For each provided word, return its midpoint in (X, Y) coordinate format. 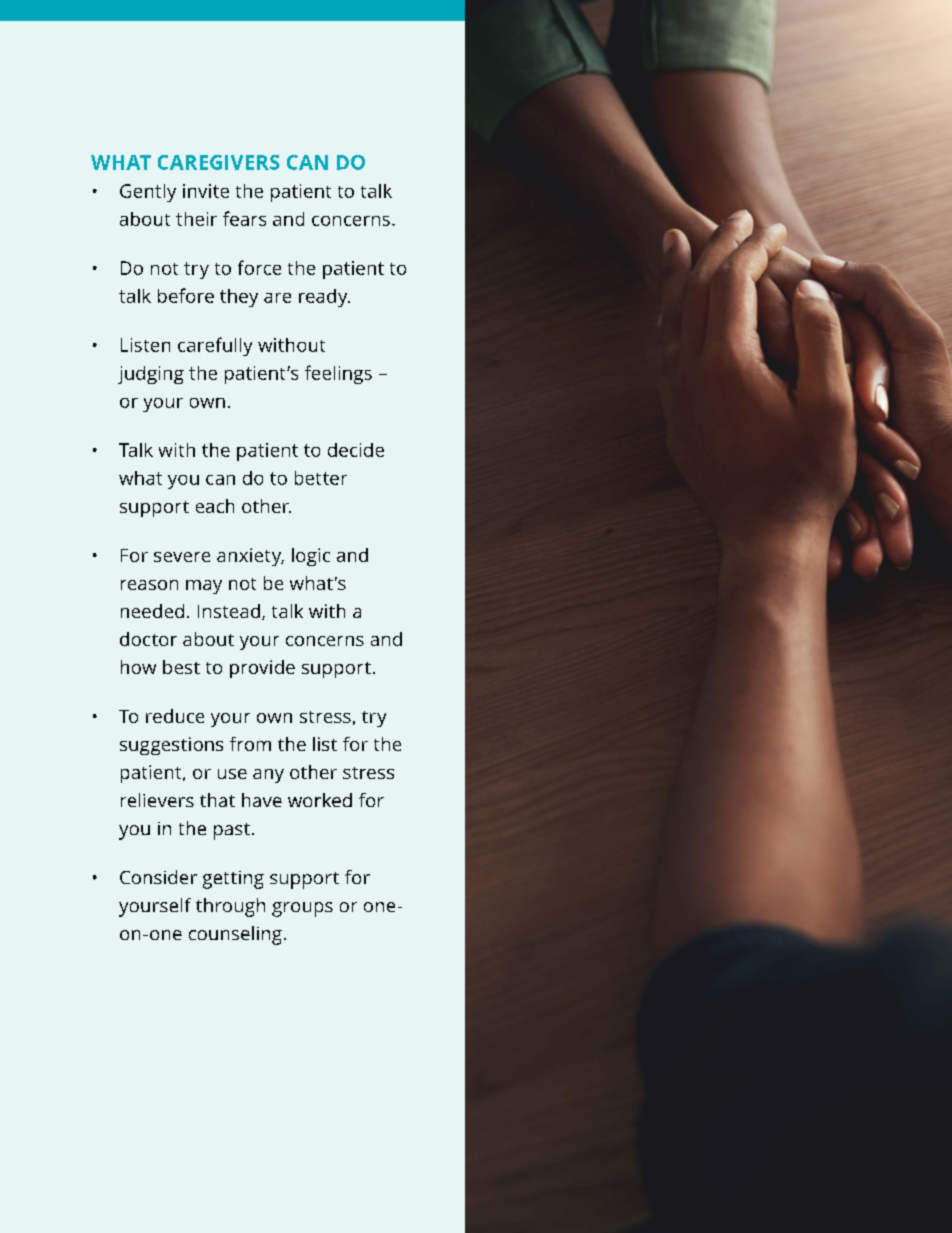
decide (356, 450)
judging (151, 375)
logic (311, 557)
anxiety (250, 557)
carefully (215, 346)
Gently (148, 193)
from (250, 744)
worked (320, 800)
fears (244, 218)
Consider (158, 877)
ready (324, 298)
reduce (175, 716)
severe (182, 557)
